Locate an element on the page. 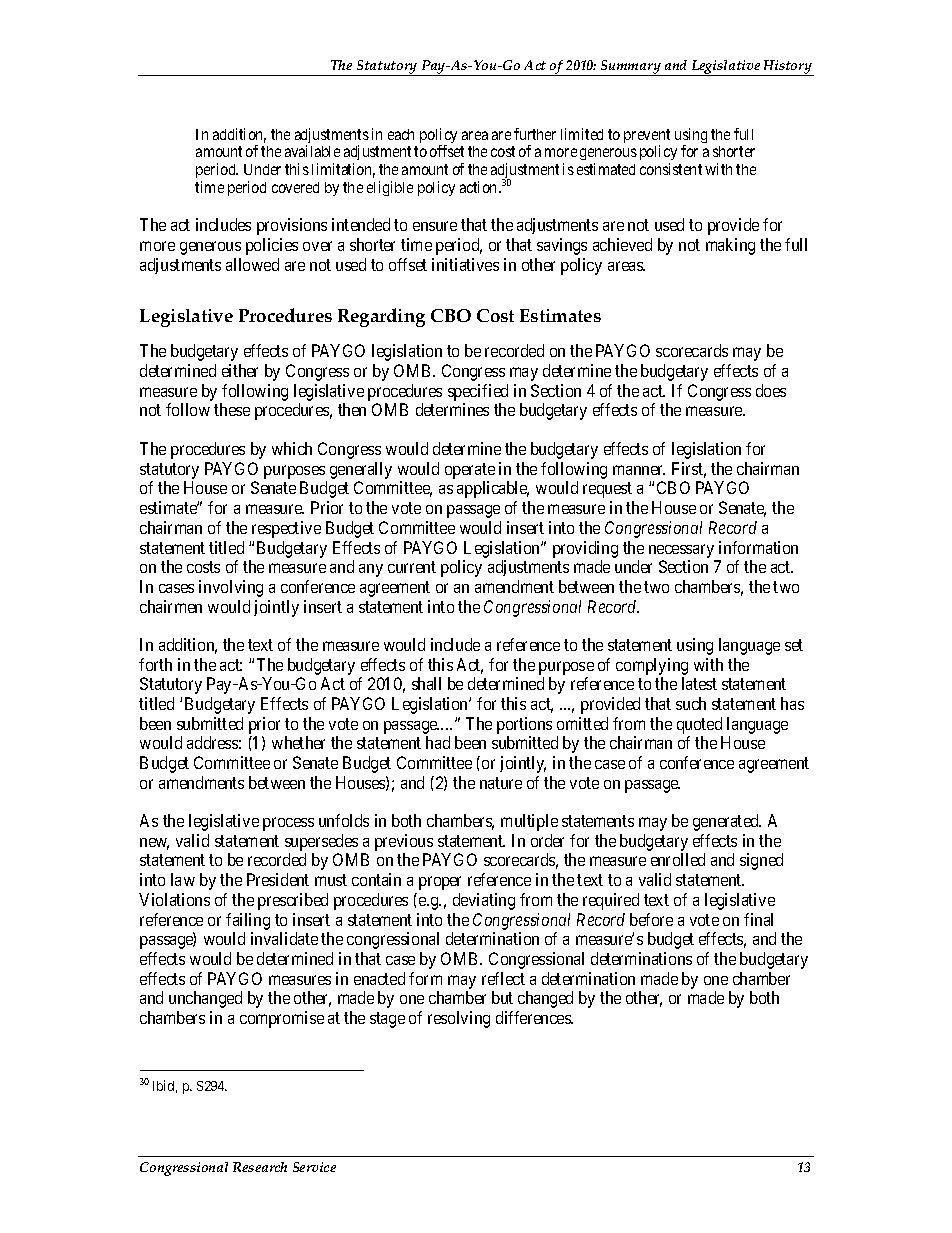 Image resolution: width=952 pixels, height=1233 pixels. involving is located at coordinates (231, 588).
